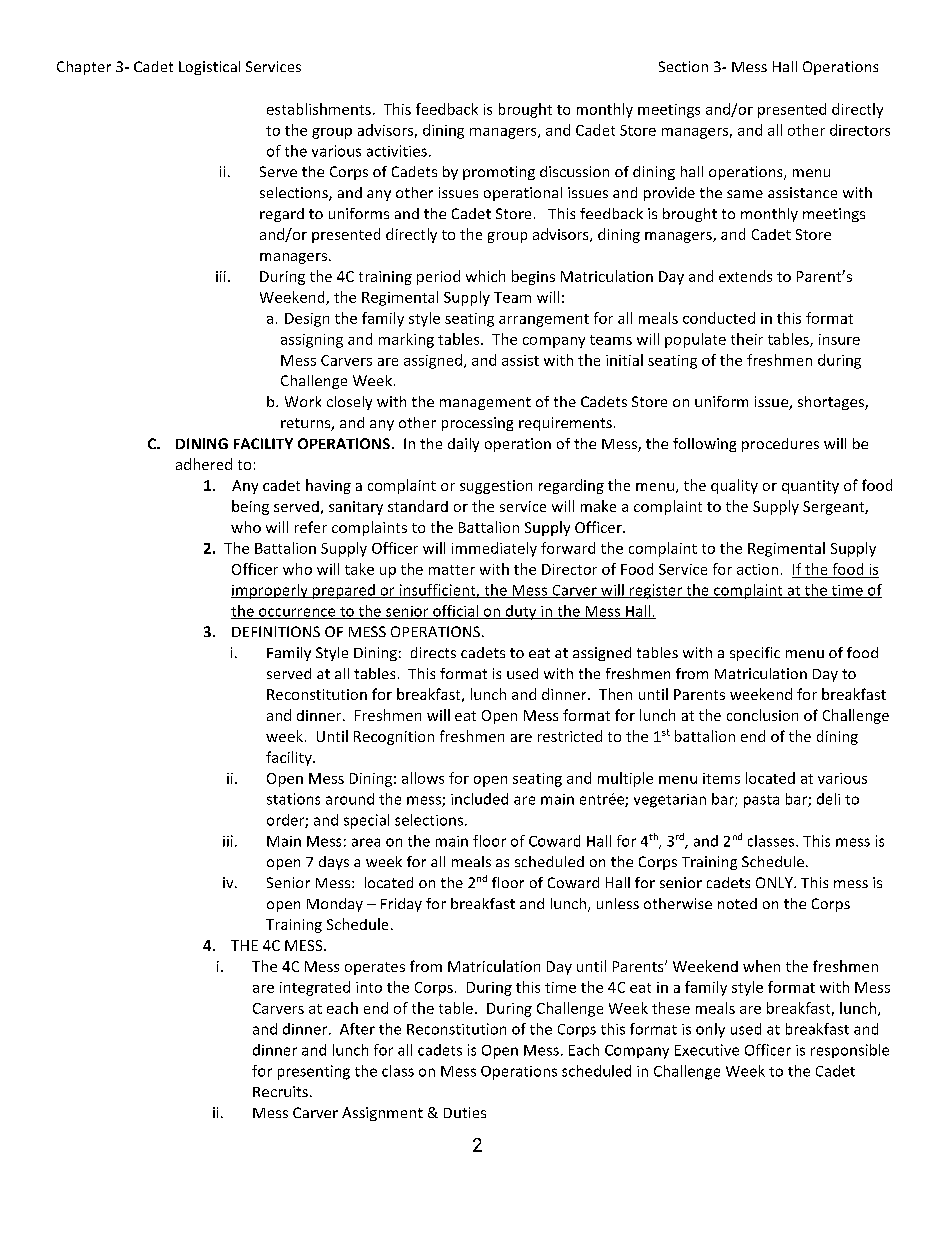 This screenshot has width=952, height=1233. Describe the element at coordinates (465, 1112) in the screenshot. I see `Duties` at that location.
